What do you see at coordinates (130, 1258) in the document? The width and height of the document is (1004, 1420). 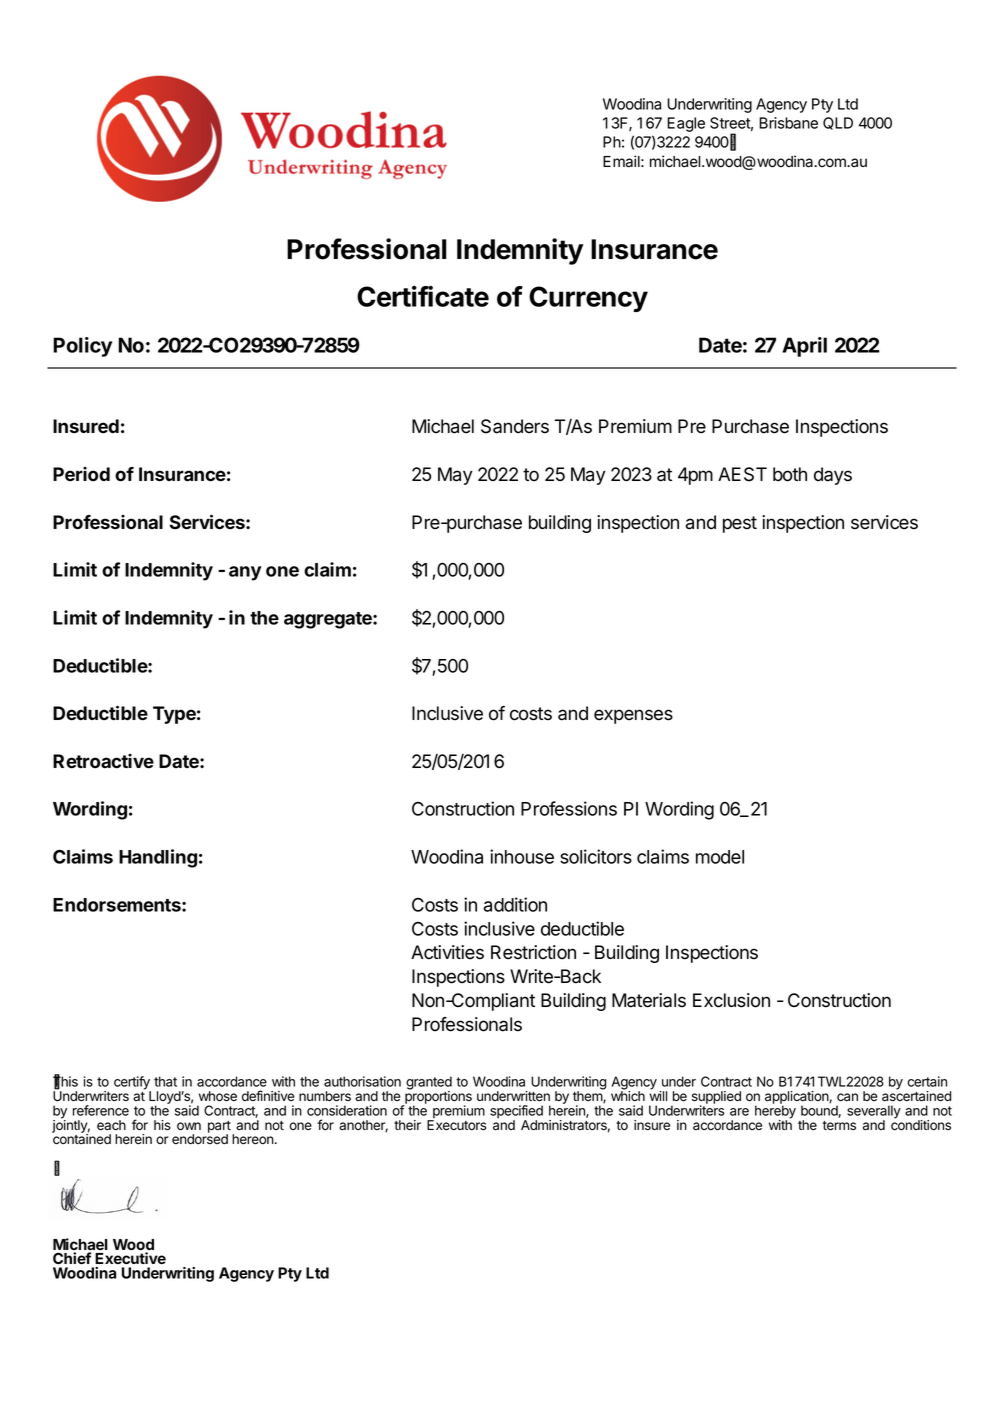 I see `Executive` at bounding box center [130, 1258].
